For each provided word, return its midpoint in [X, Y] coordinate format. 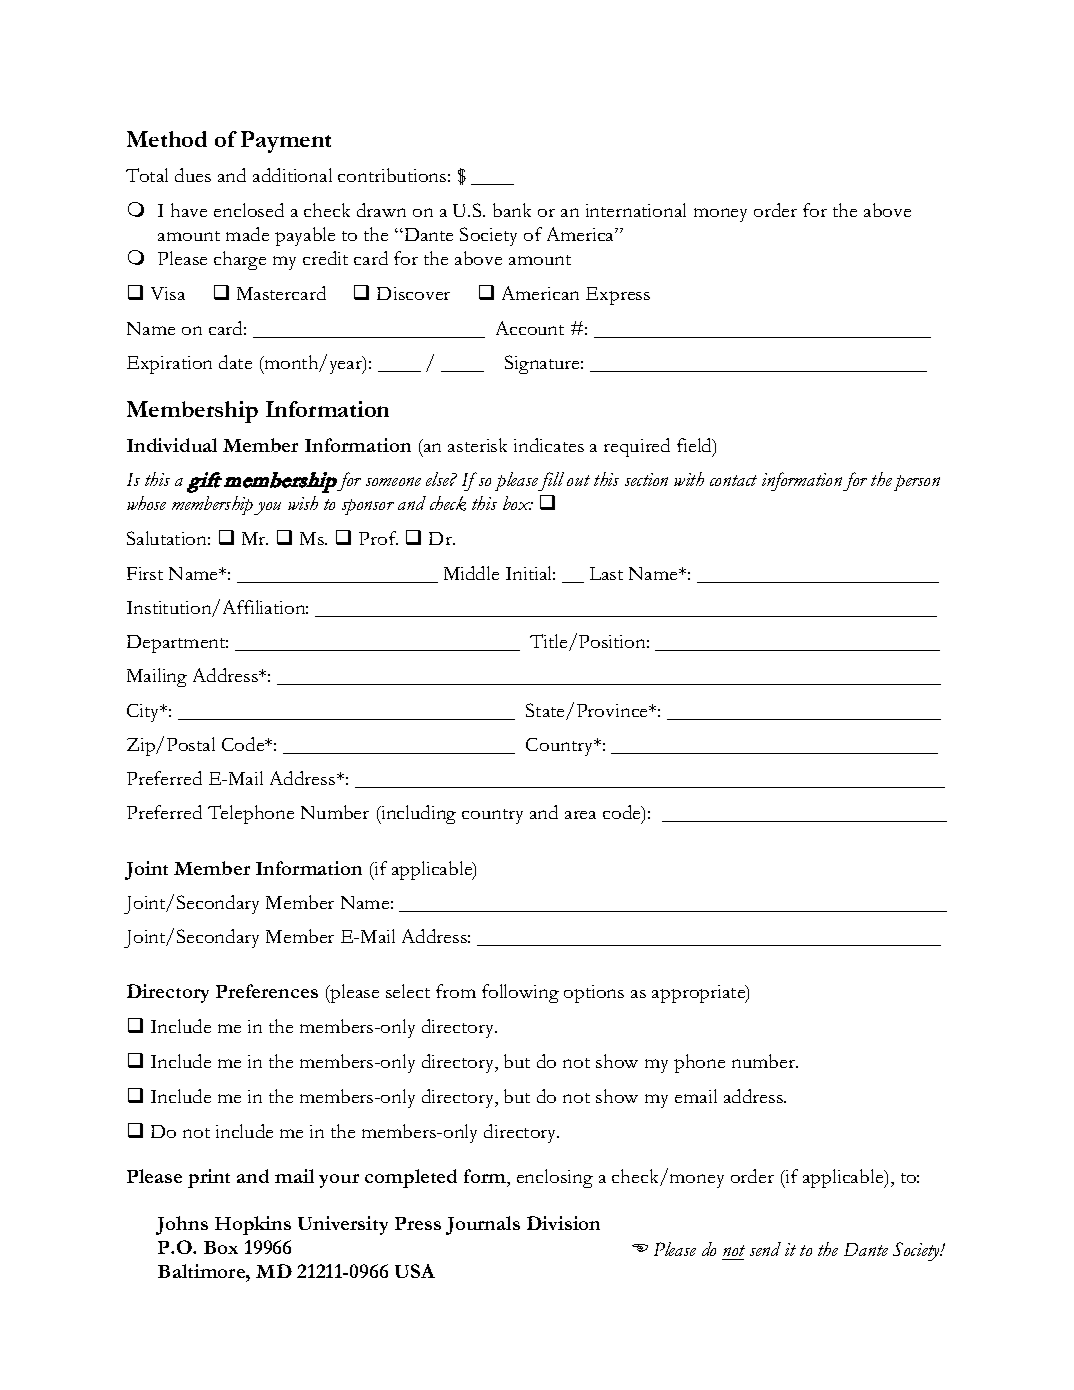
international [636, 210]
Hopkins [253, 1225]
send [765, 1249]
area [580, 815]
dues [193, 175]
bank [512, 210]
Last [606, 573]
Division [563, 1223]
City [144, 713]
